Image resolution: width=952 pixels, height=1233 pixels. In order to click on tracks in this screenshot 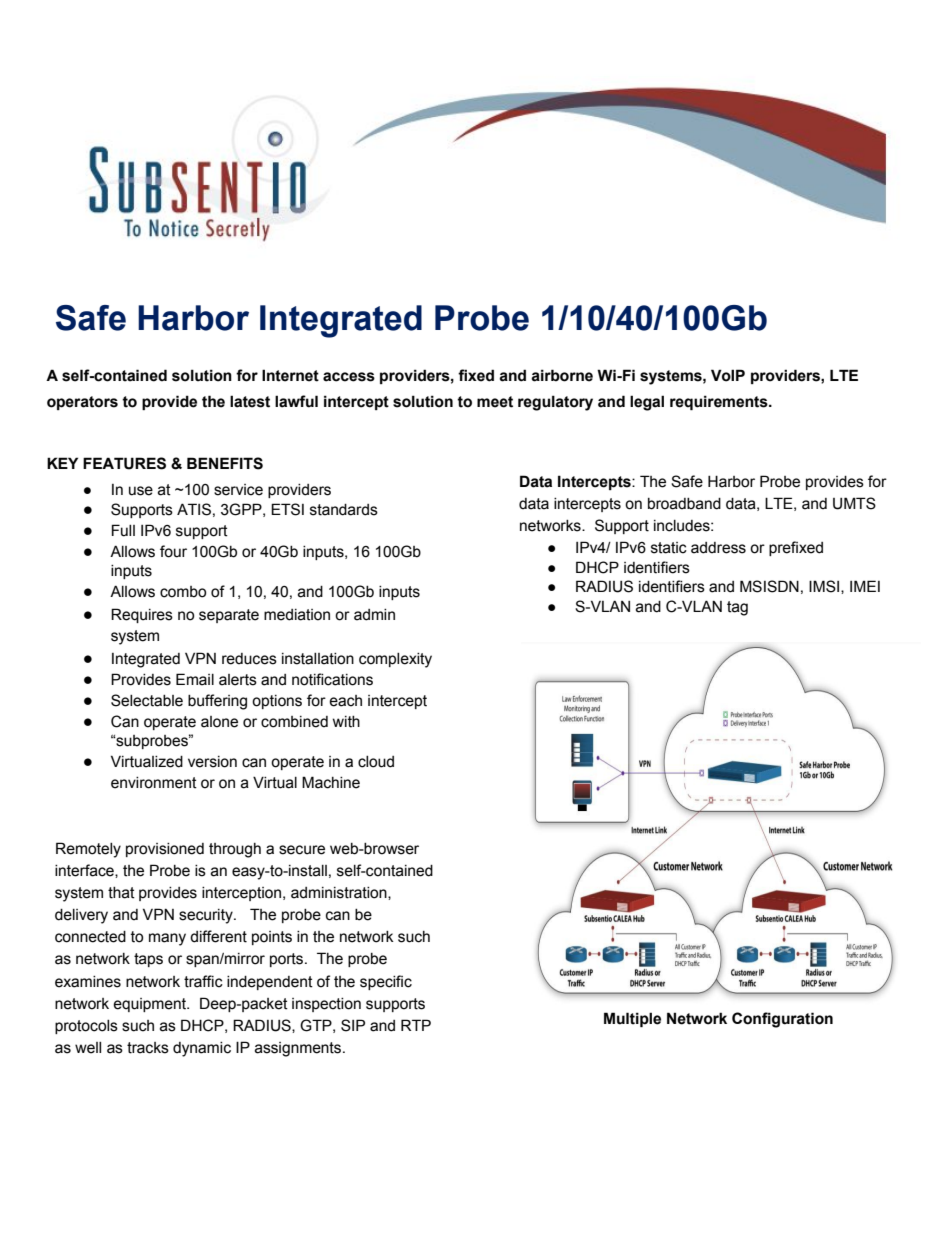, I will do `click(148, 1048)`.
